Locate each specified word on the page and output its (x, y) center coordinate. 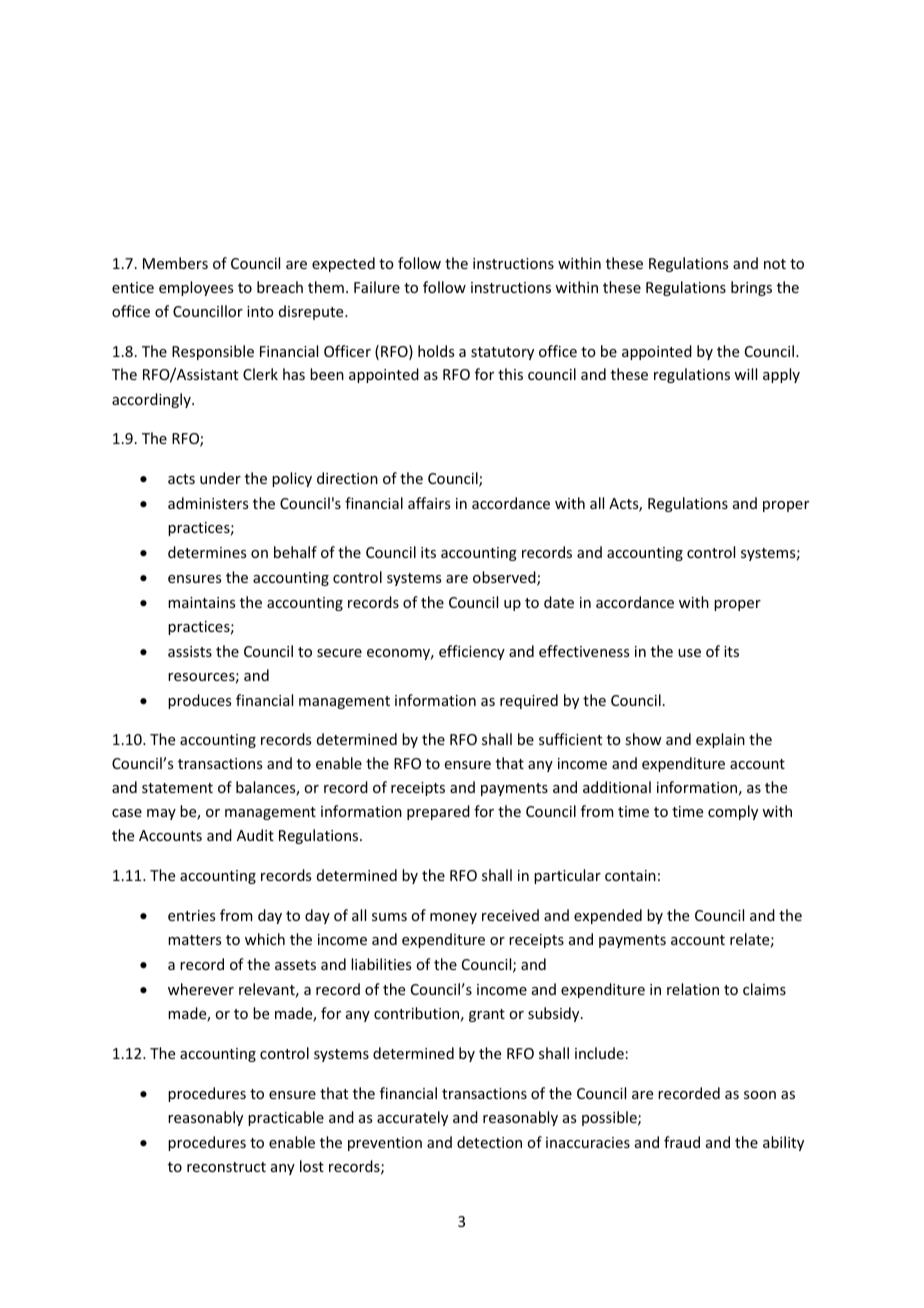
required (529, 701)
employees (196, 288)
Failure (377, 287)
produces (199, 701)
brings (751, 288)
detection (489, 1142)
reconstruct (226, 1167)
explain (720, 740)
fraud (682, 1142)
